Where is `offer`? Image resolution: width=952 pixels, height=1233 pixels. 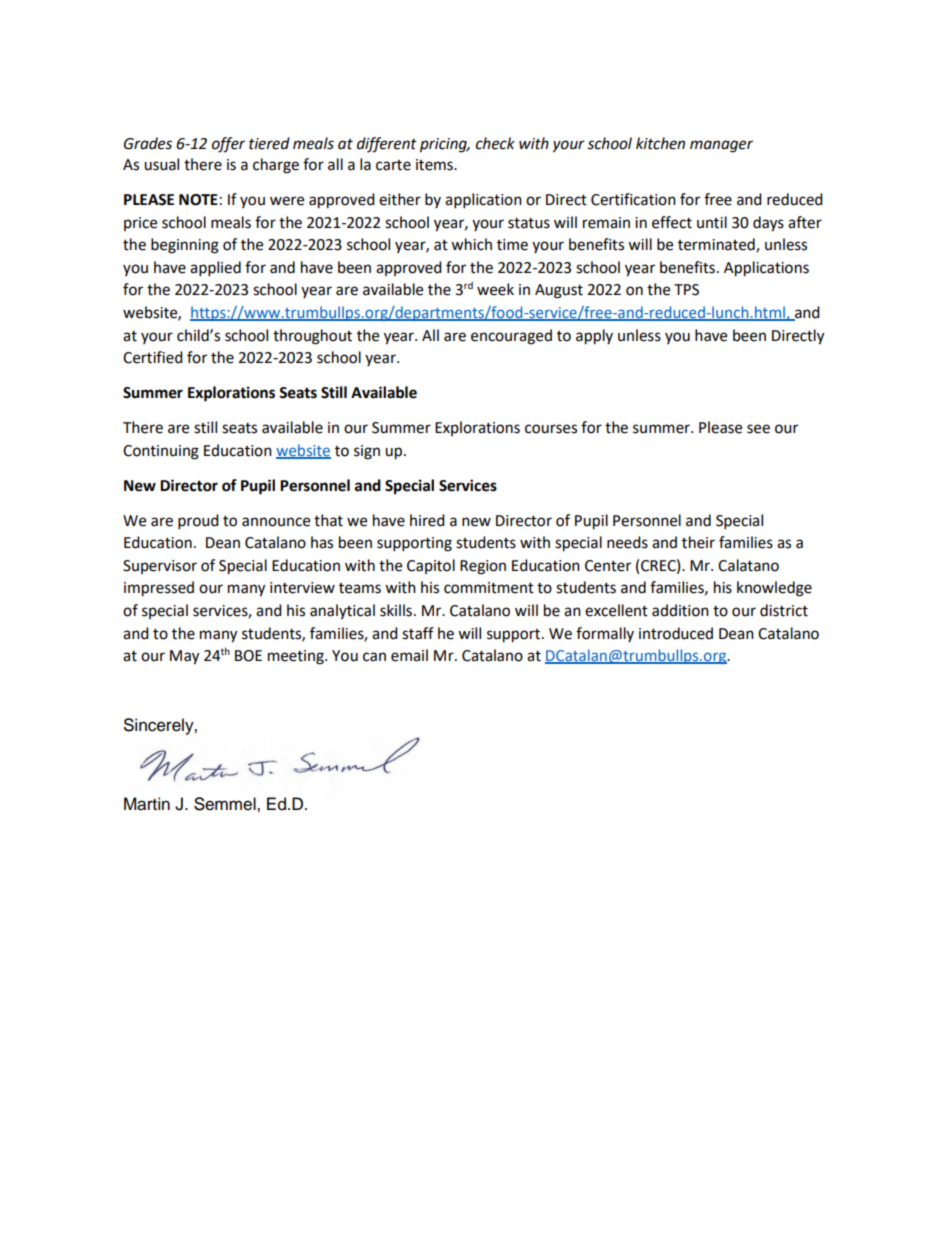 offer is located at coordinates (228, 145).
